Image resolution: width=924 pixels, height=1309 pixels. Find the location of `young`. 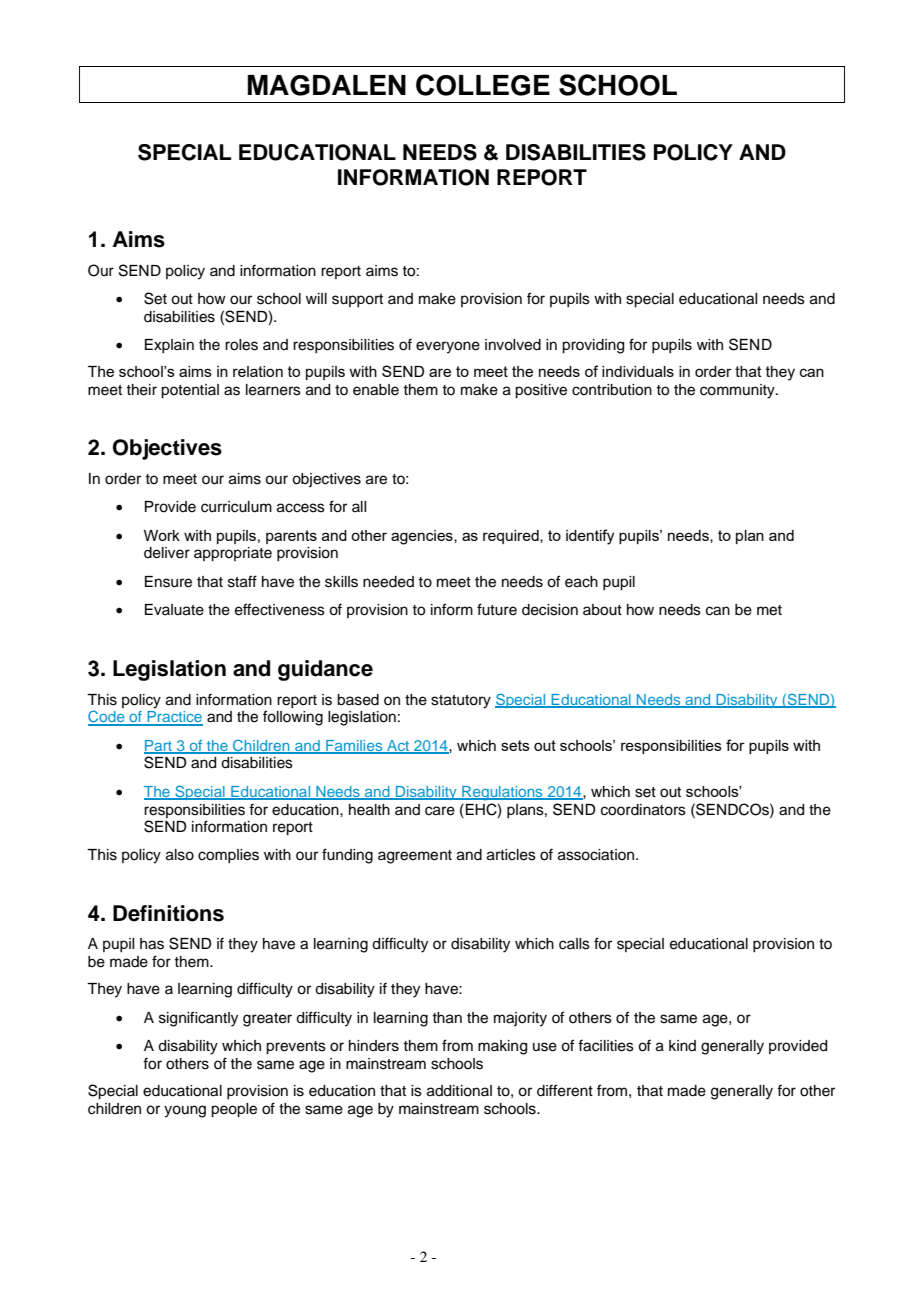

young is located at coordinates (185, 1111).
